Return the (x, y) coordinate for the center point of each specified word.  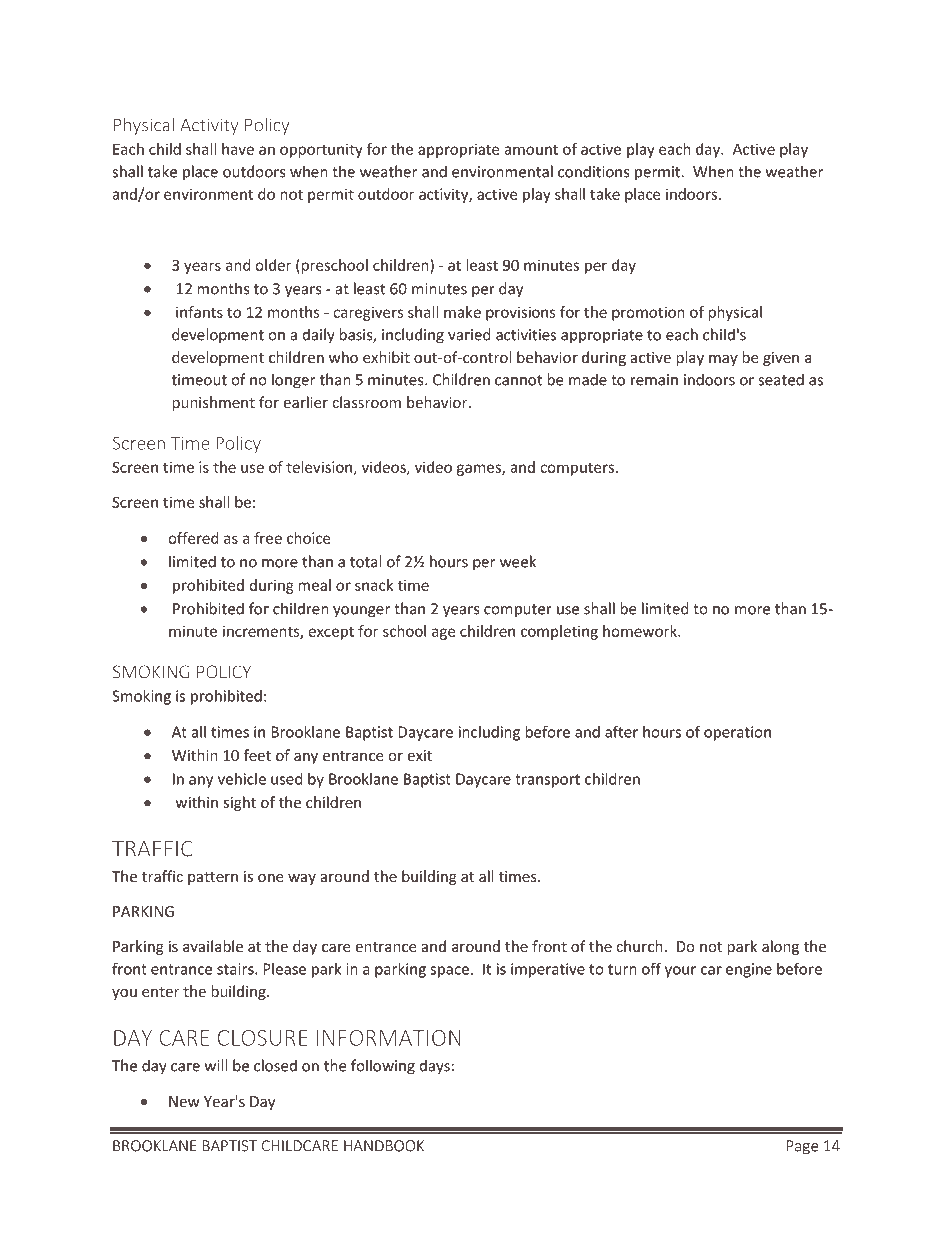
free (268, 538)
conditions (594, 171)
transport (547, 781)
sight (240, 803)
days (435, 1067)
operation (737, 733)
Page (802, 1147)
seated (781, 379)
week (518, 561)
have (238, 149)
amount (531, 150)
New (184, 1101)
